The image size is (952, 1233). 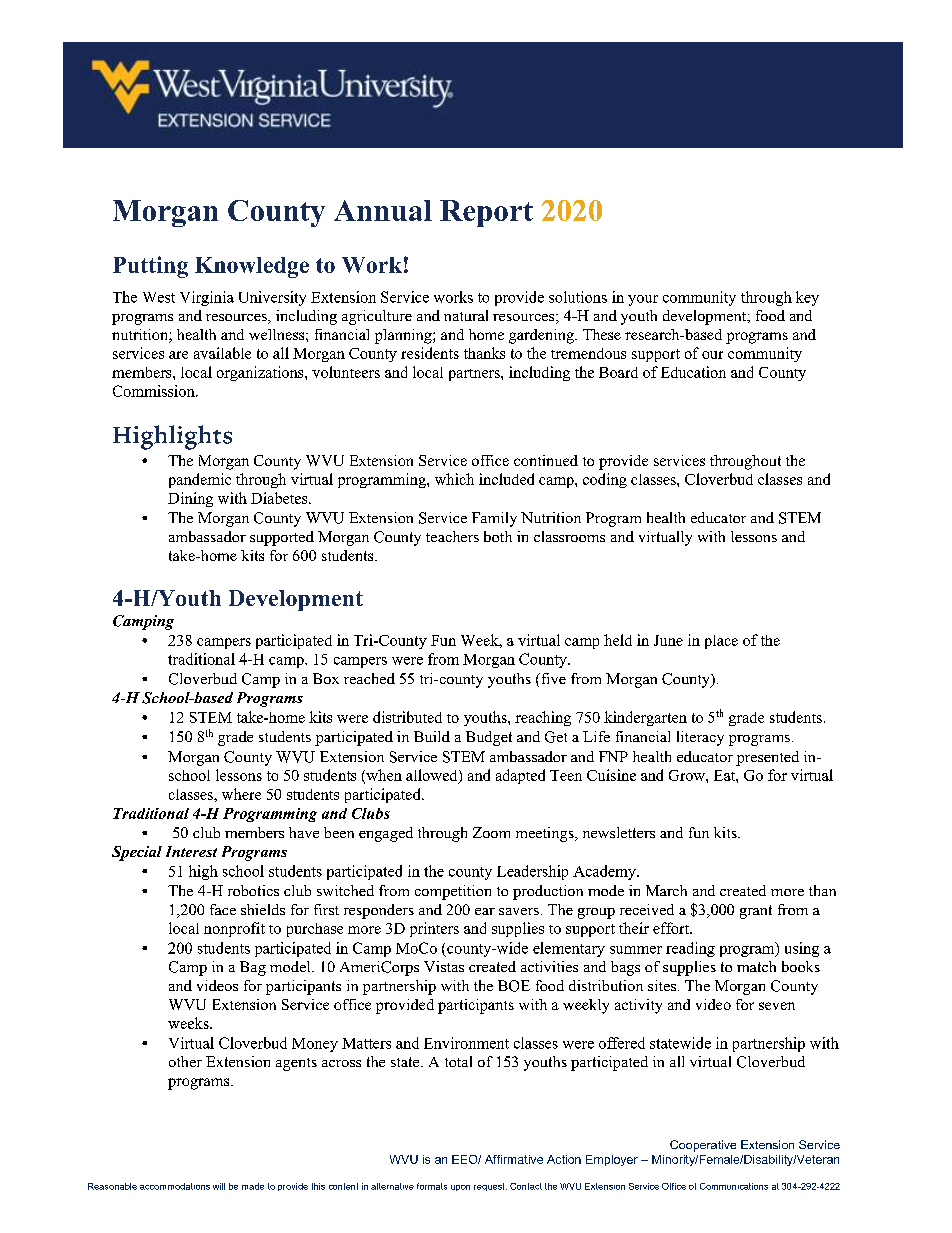 I want to click on distributed, so click(x=407, y=717).
